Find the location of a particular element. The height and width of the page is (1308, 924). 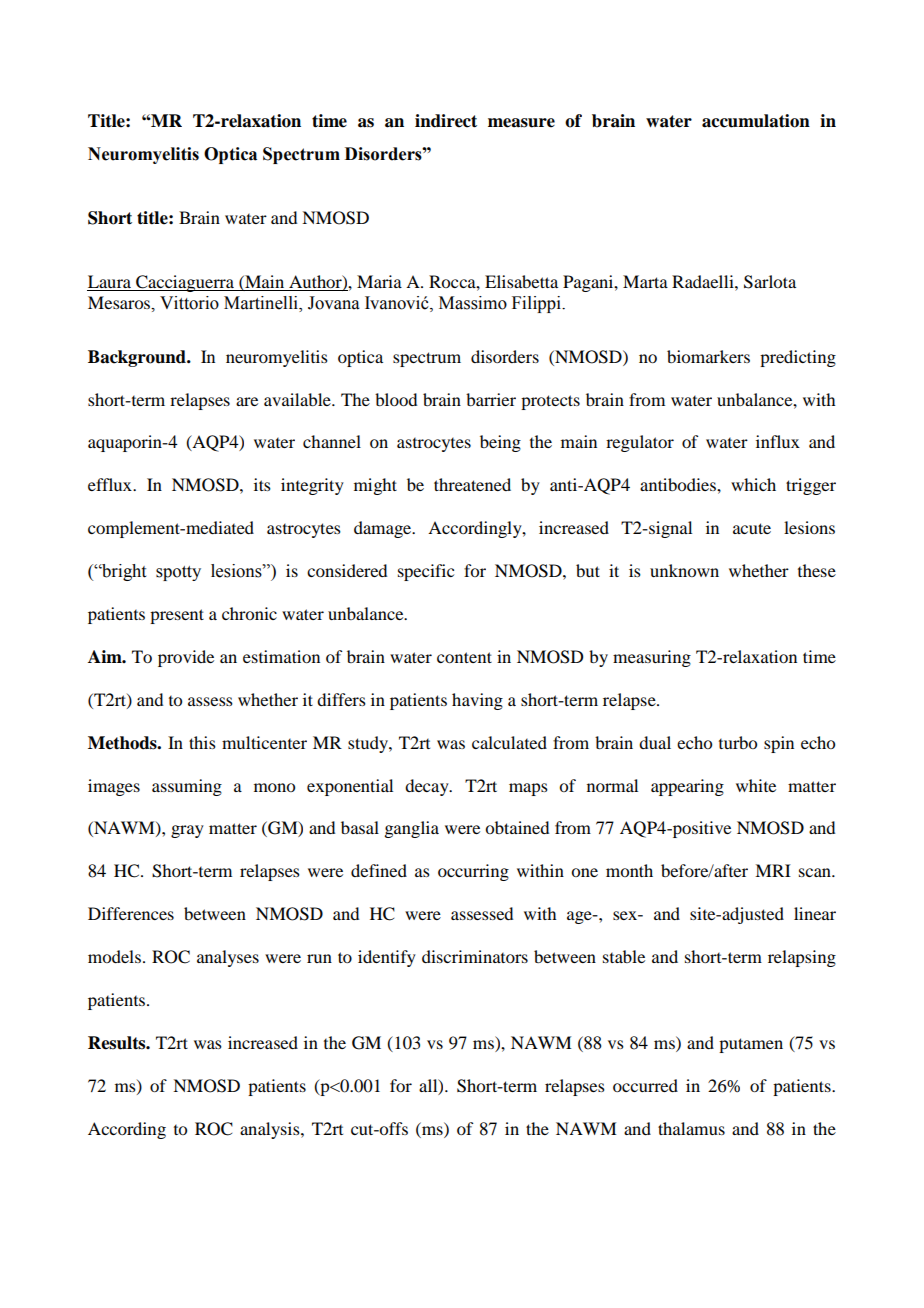

present is located at coordinates (177, 616).
